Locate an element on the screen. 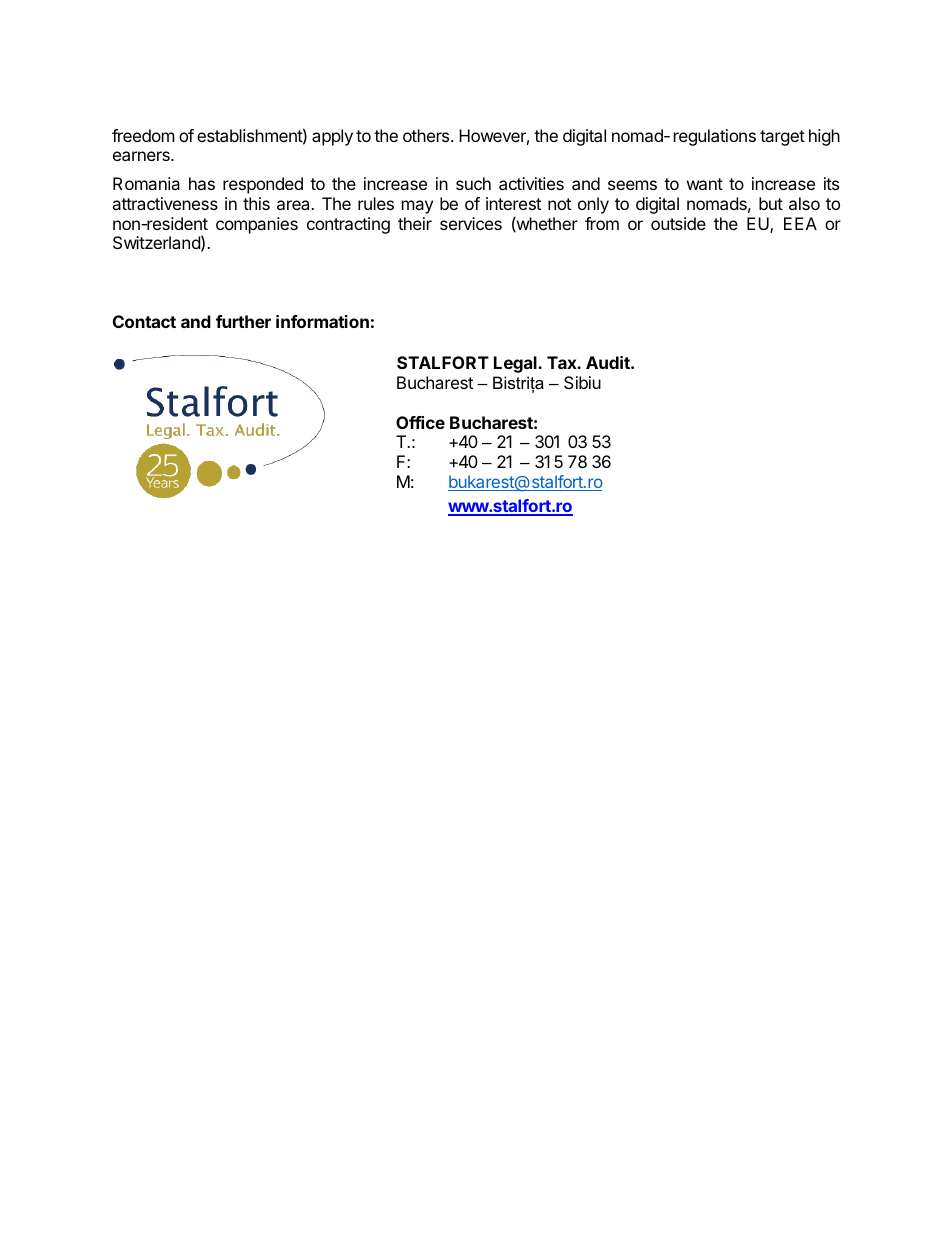 The height and width of the screenshot is (1233, 952). Office is located at coordinates (420, 422).
